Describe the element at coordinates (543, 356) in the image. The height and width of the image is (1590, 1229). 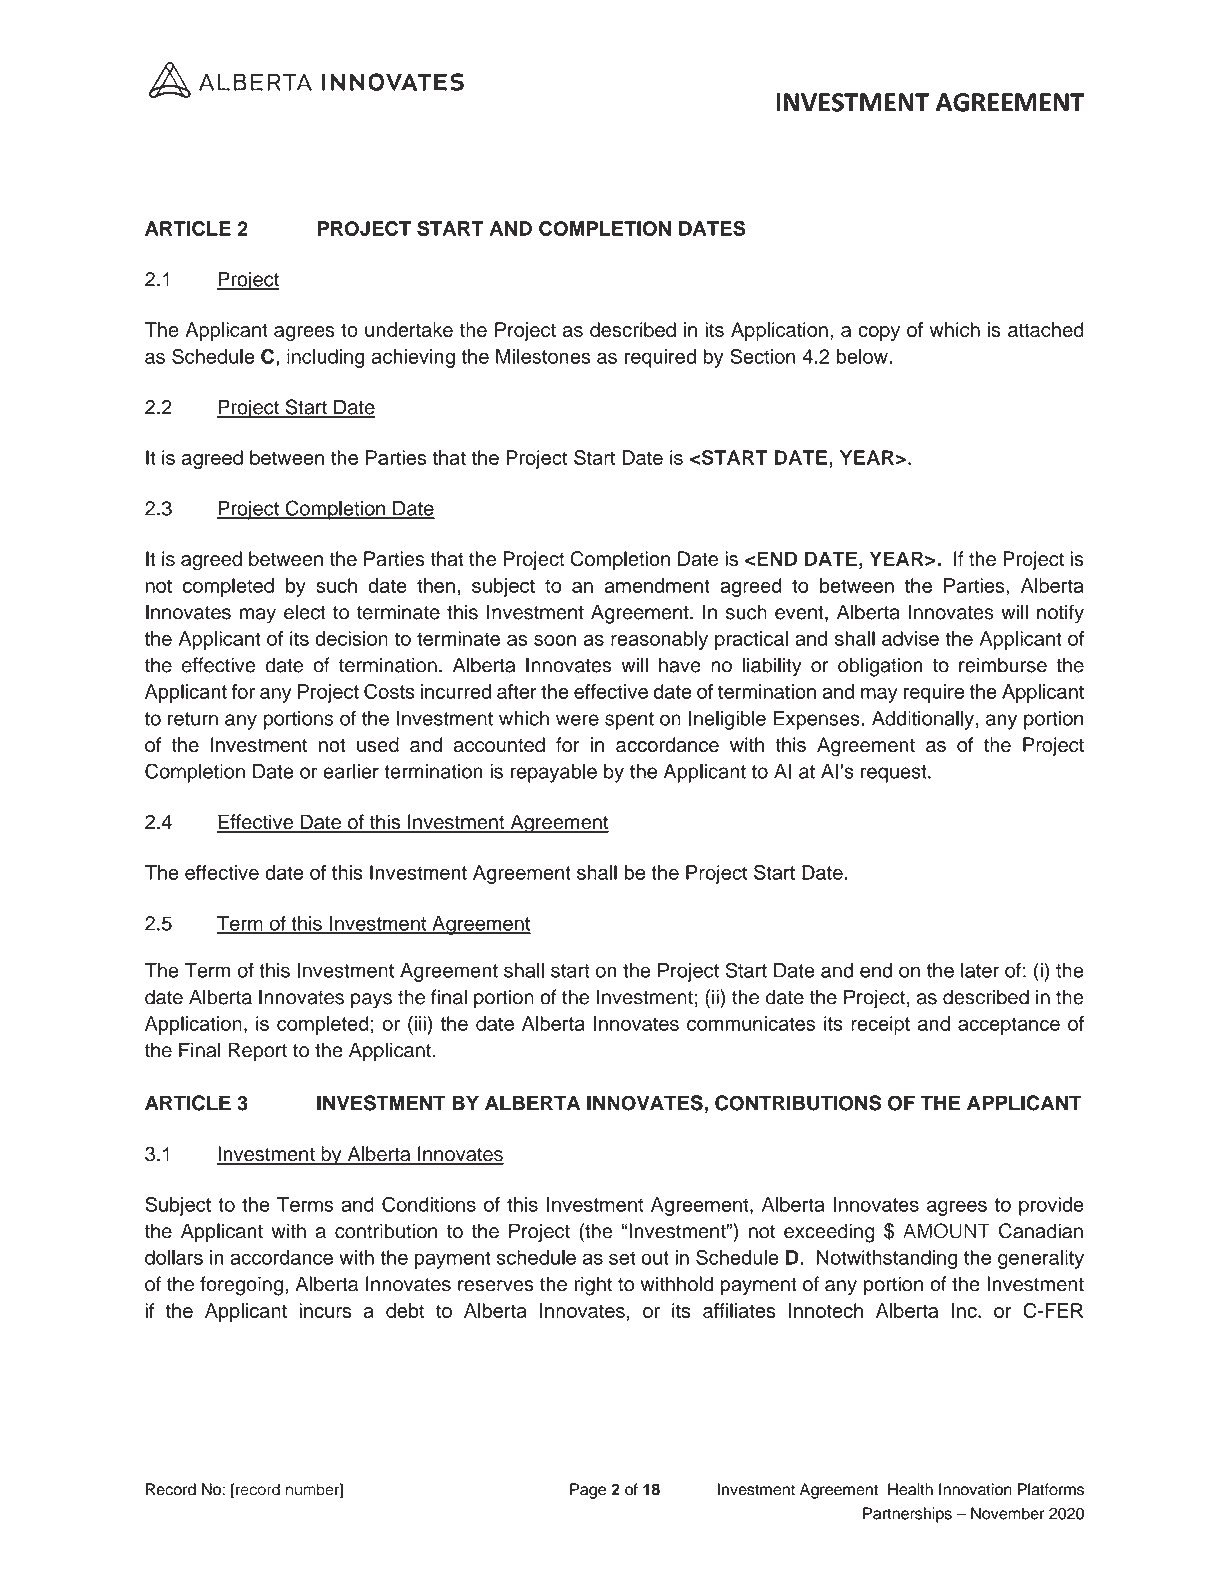
I see `Milestones` at that location.
